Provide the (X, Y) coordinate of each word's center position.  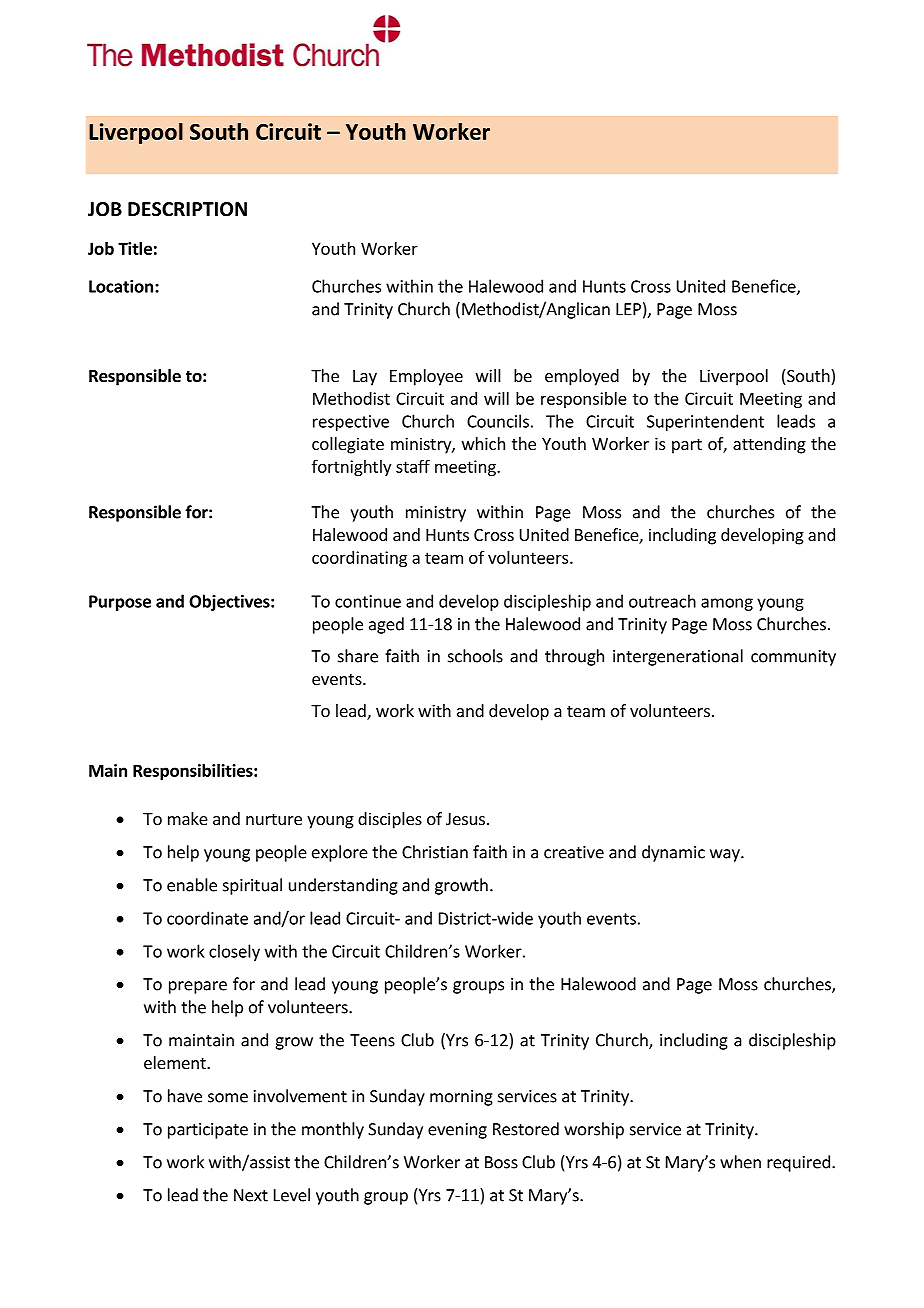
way (726, 855)
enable (192, 885)
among (727, 604)
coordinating (359, 559)
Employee (426, 377)
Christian (435, 852)
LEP (628, 309)
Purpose (120, 603)
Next (251, 1195)
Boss (501, 1162)
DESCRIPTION (187, 209)
